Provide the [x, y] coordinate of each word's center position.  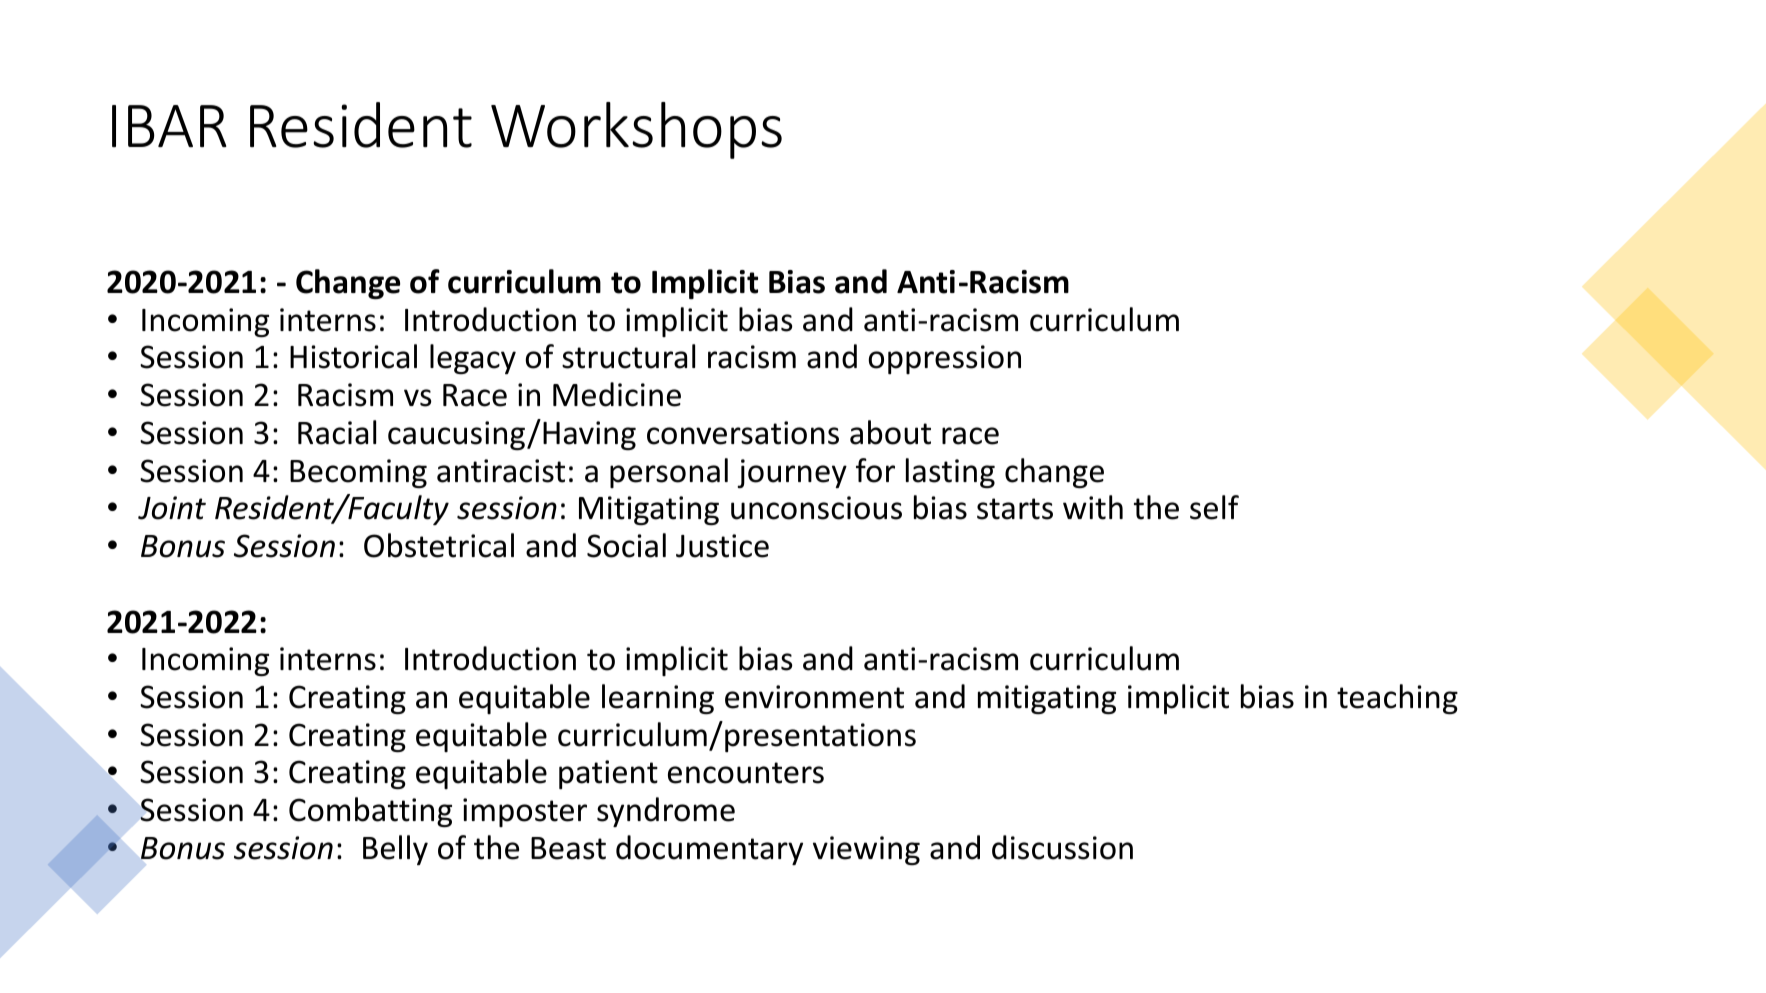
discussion [1062, 847]
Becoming [358, 473]
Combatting [370, 812]
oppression [945, 359]
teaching [1397, 699]
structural [628, 356]
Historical [353, 356]
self [1214, 507]
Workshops [636, 130]
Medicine [617, 394]
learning [658, 699]
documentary [709, 850]
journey [792, 473]
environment [814, 697]
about [890, 432]
